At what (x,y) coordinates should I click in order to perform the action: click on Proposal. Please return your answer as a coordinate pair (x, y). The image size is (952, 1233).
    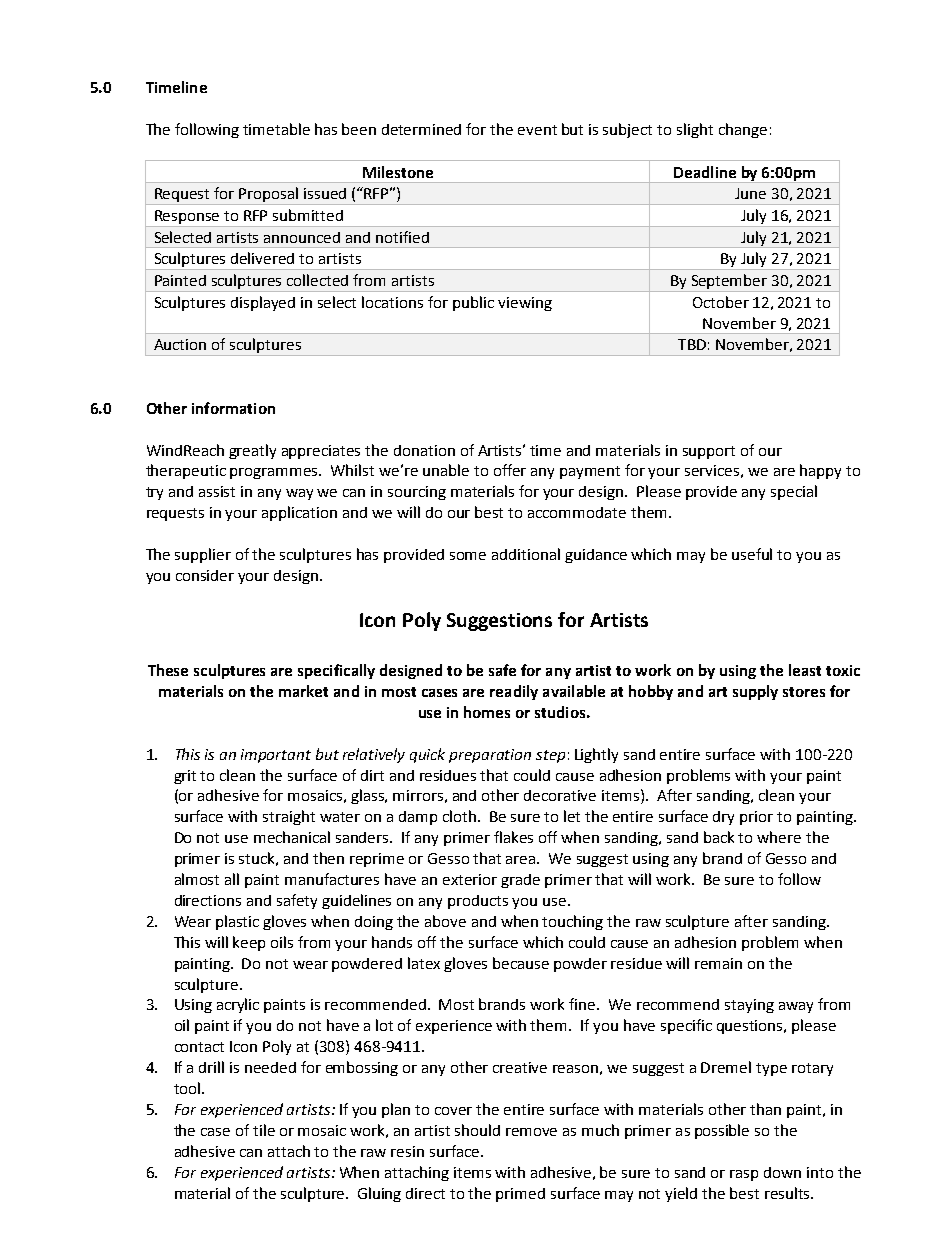
    Looking at the image, I should click on (269, 196).
